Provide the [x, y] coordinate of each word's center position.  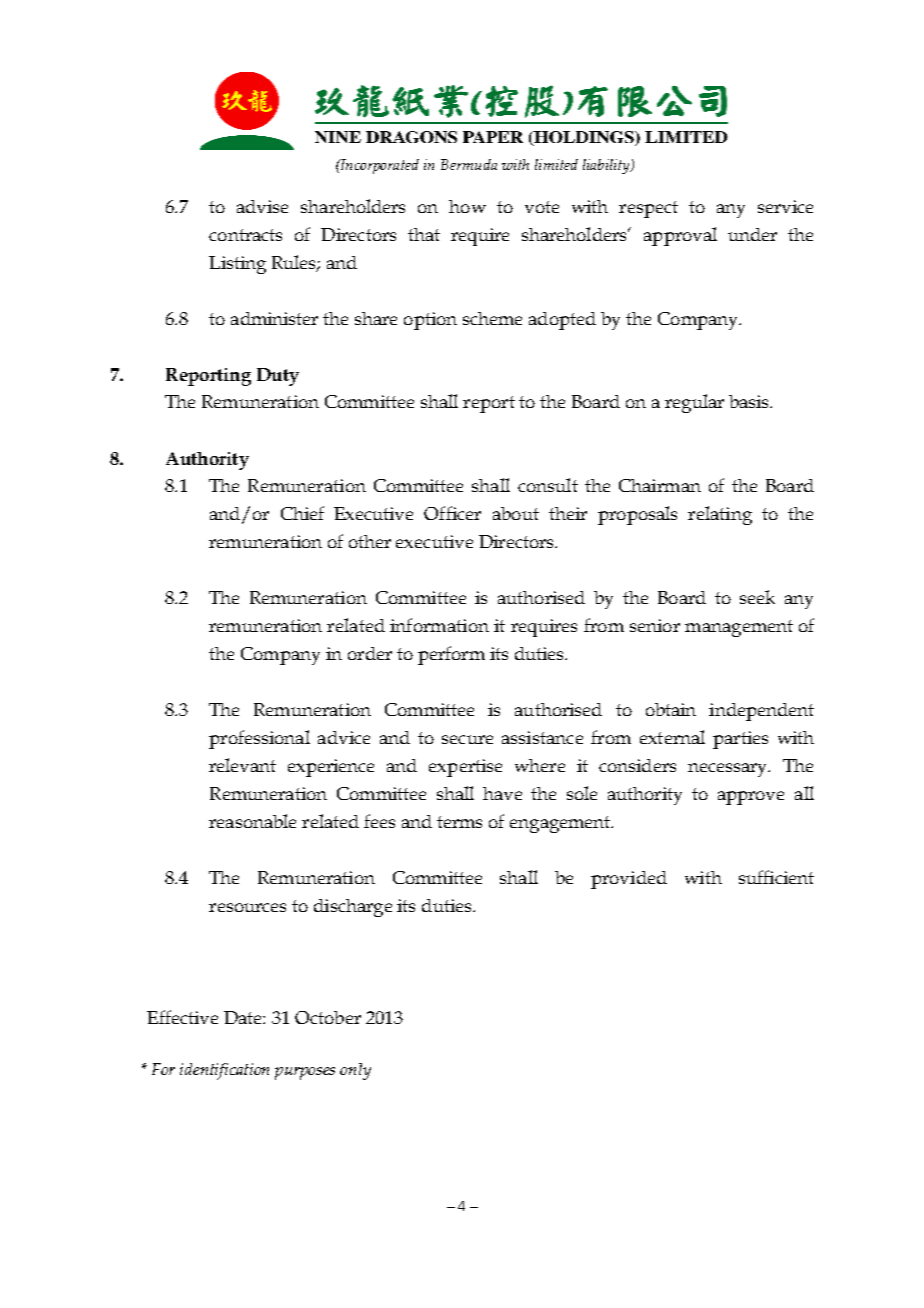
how [467, 206]
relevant [242, 765]
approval [680, 236]
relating [720, 515]
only [355, 1071]
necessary [729, 770]
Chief [302, 513]
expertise [465, 768]
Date [244, 1017]
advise [262, 206]
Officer [452, 513]
